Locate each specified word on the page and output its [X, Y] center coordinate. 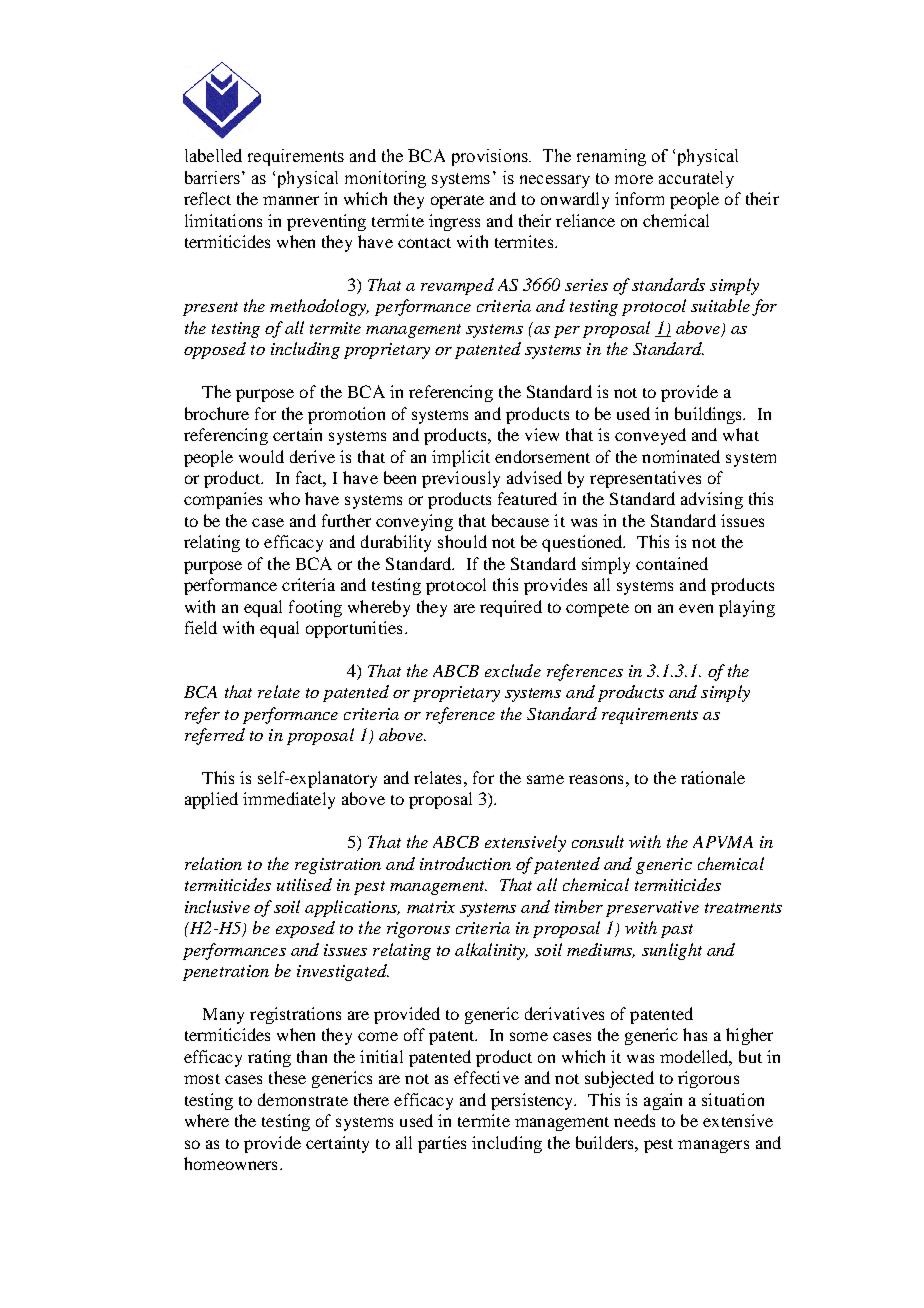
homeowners [230, 1163]
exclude [513, 670]
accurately [696, 179]
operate [457, 202]
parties [442, 1144]
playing [747, 608]
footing [315, 608]
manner [291, 200]
